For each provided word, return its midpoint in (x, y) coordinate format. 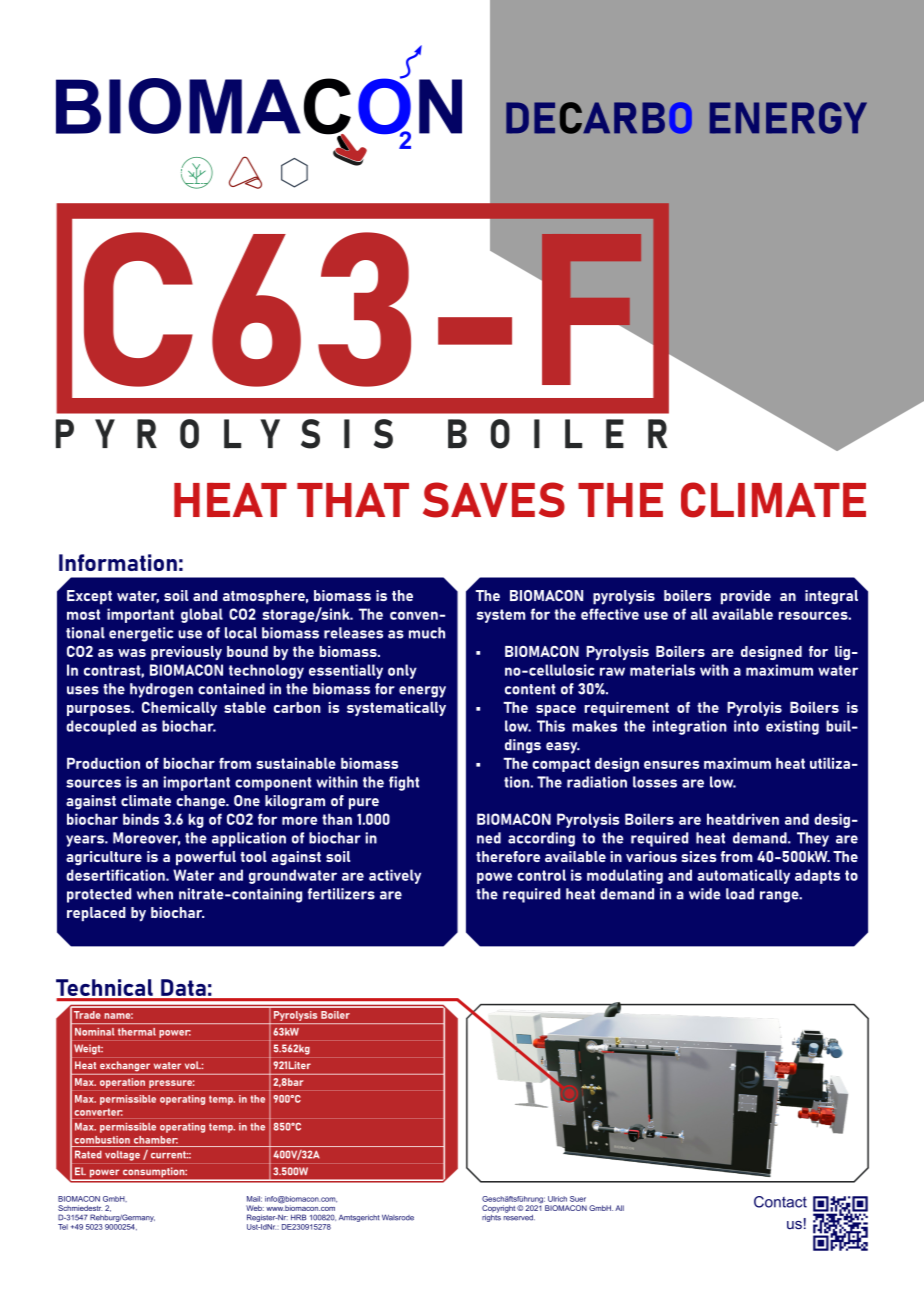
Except (89, 597)
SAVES (494, 500)
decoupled (101, 727)
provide (746, 597)
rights (491, 1217)
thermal (137, 1032)
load (740, 894)
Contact (780, 1202)
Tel (63, 1227)
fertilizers (341, 894)
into (746, 726)
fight (404, 783)
